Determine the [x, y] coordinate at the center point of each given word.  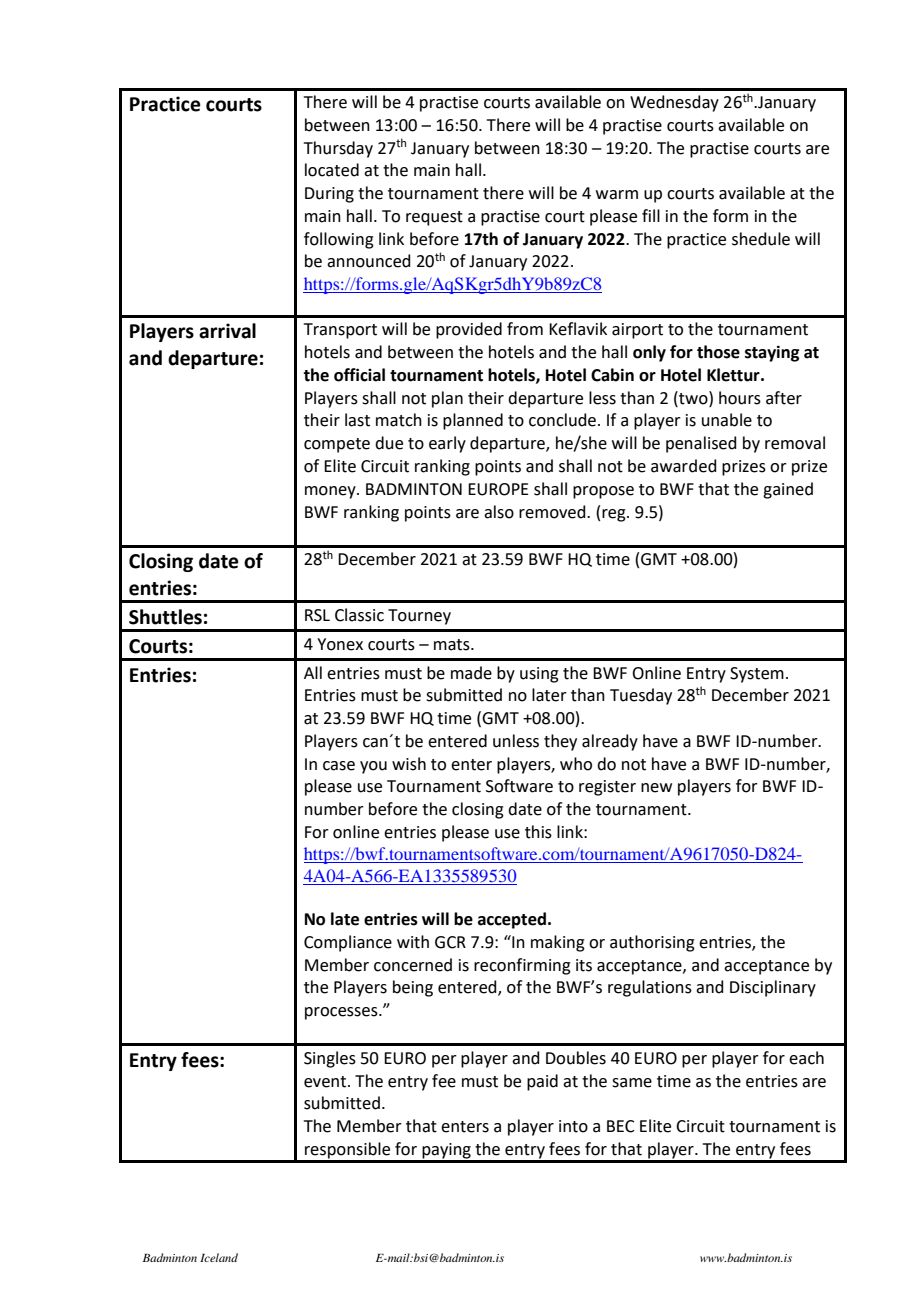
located [332, 170]
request [434, 218]
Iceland [219, 1257]
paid [542, 1082]
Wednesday [674, 103]
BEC [621, 1126]
